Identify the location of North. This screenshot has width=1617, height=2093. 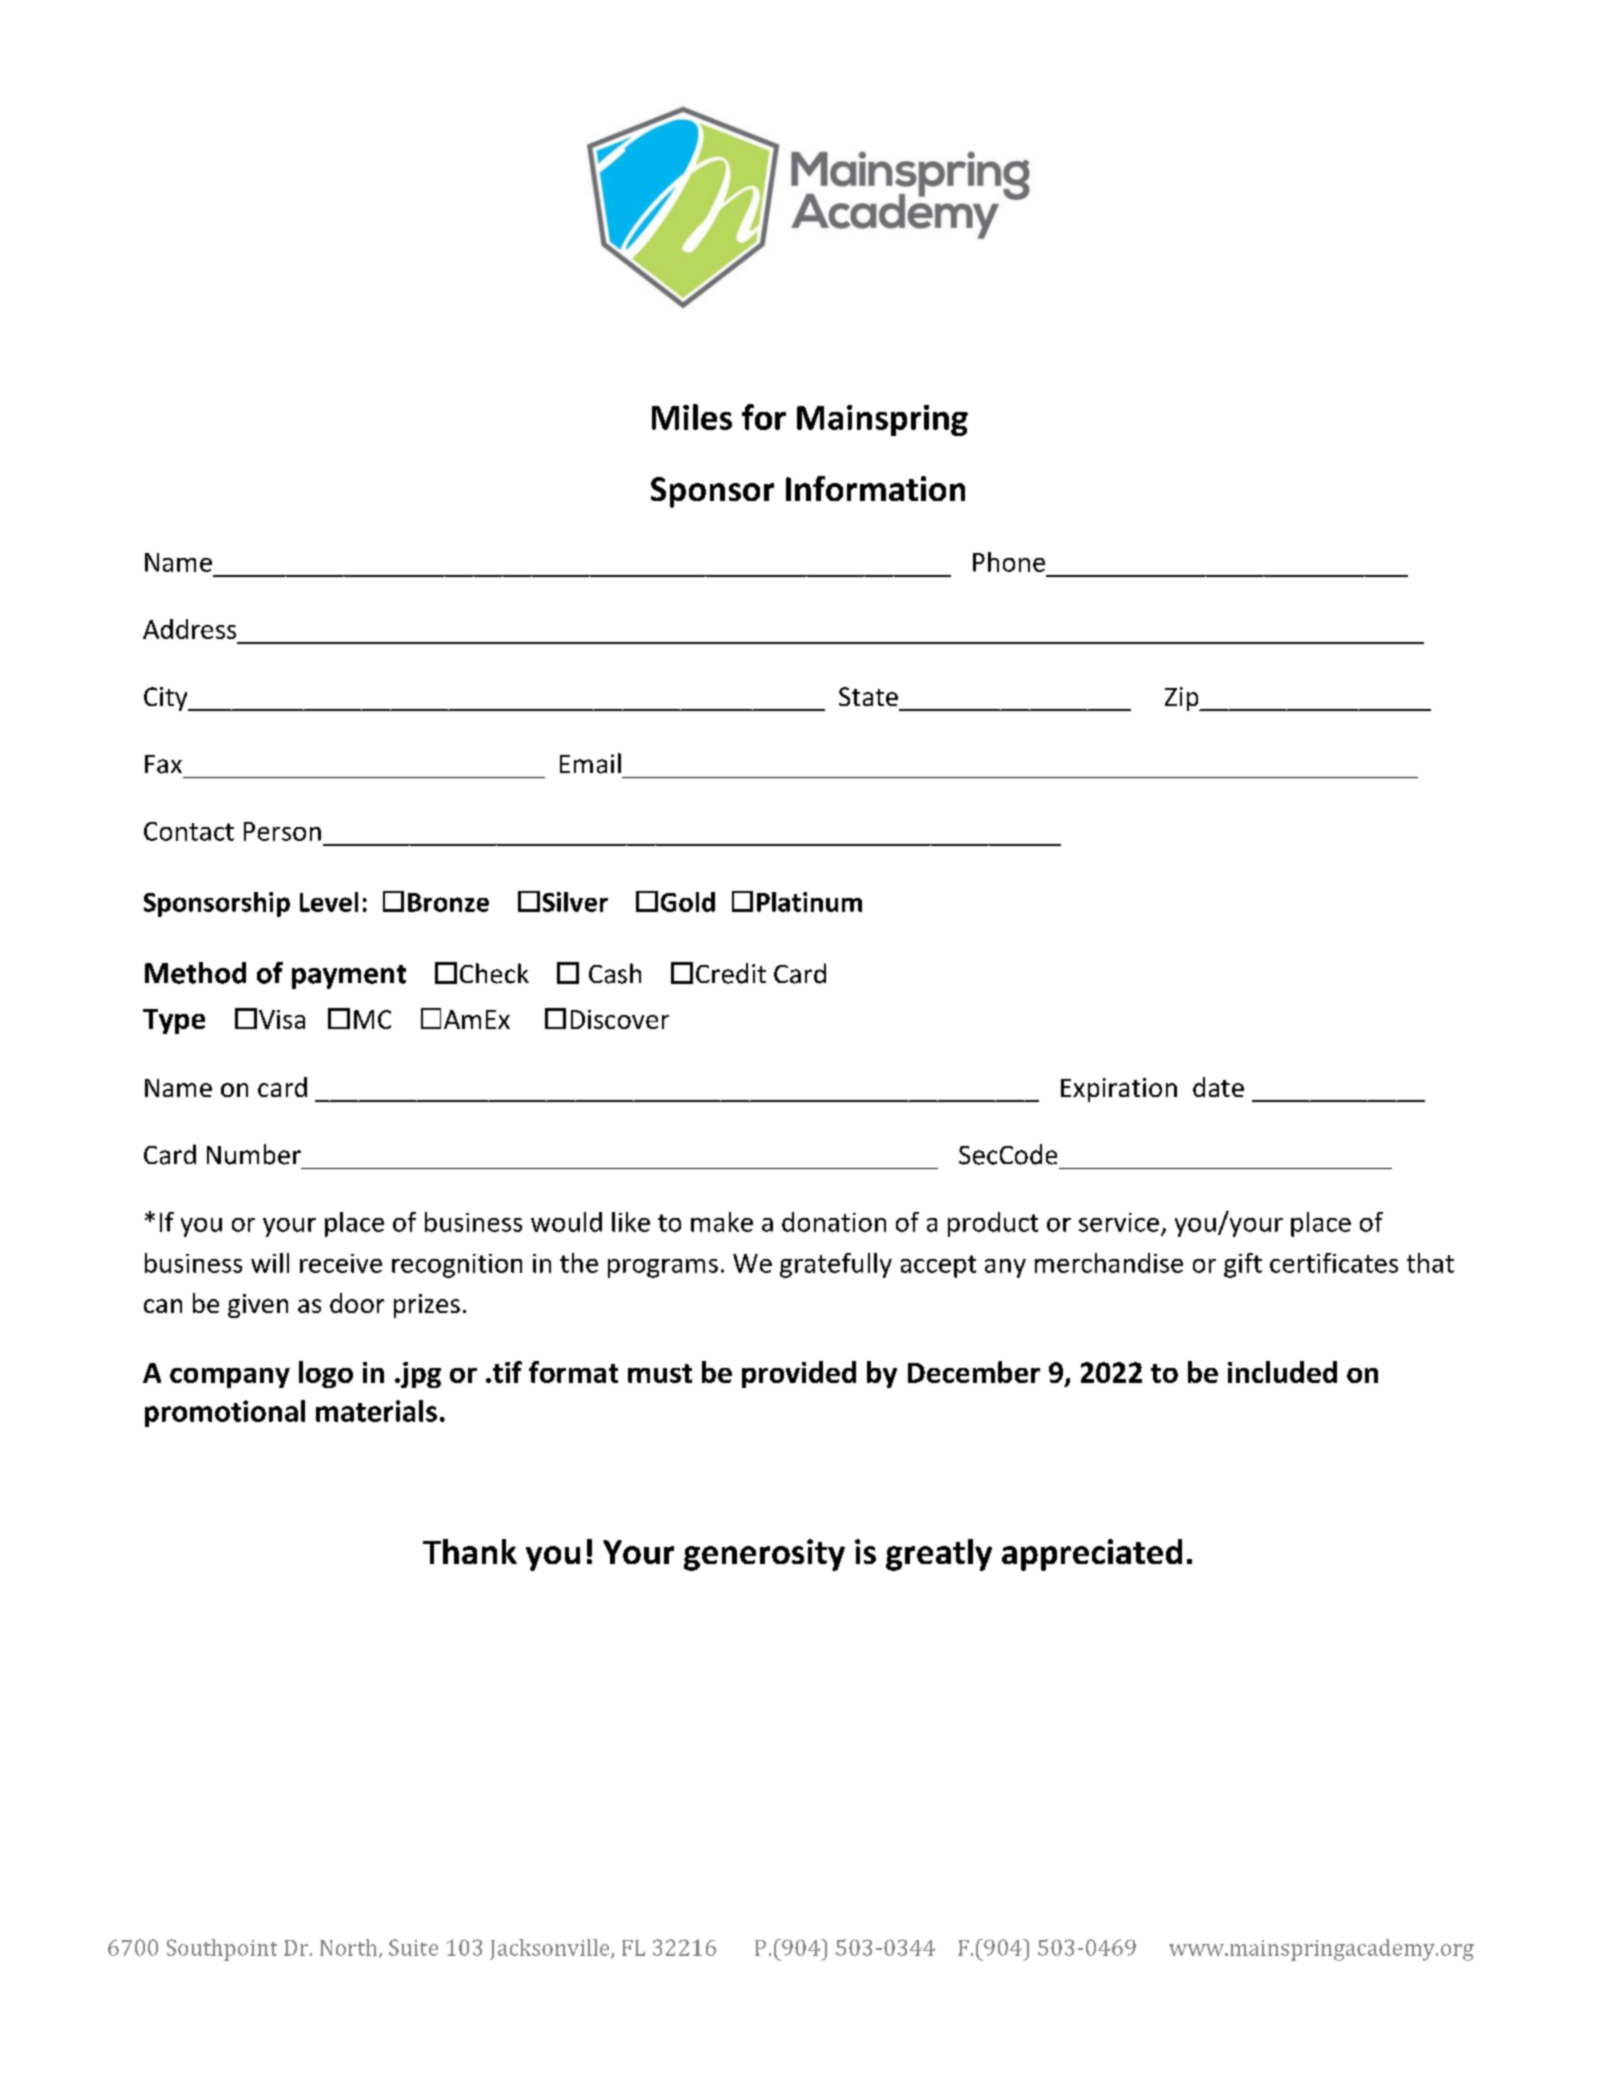
(350, 1948).
